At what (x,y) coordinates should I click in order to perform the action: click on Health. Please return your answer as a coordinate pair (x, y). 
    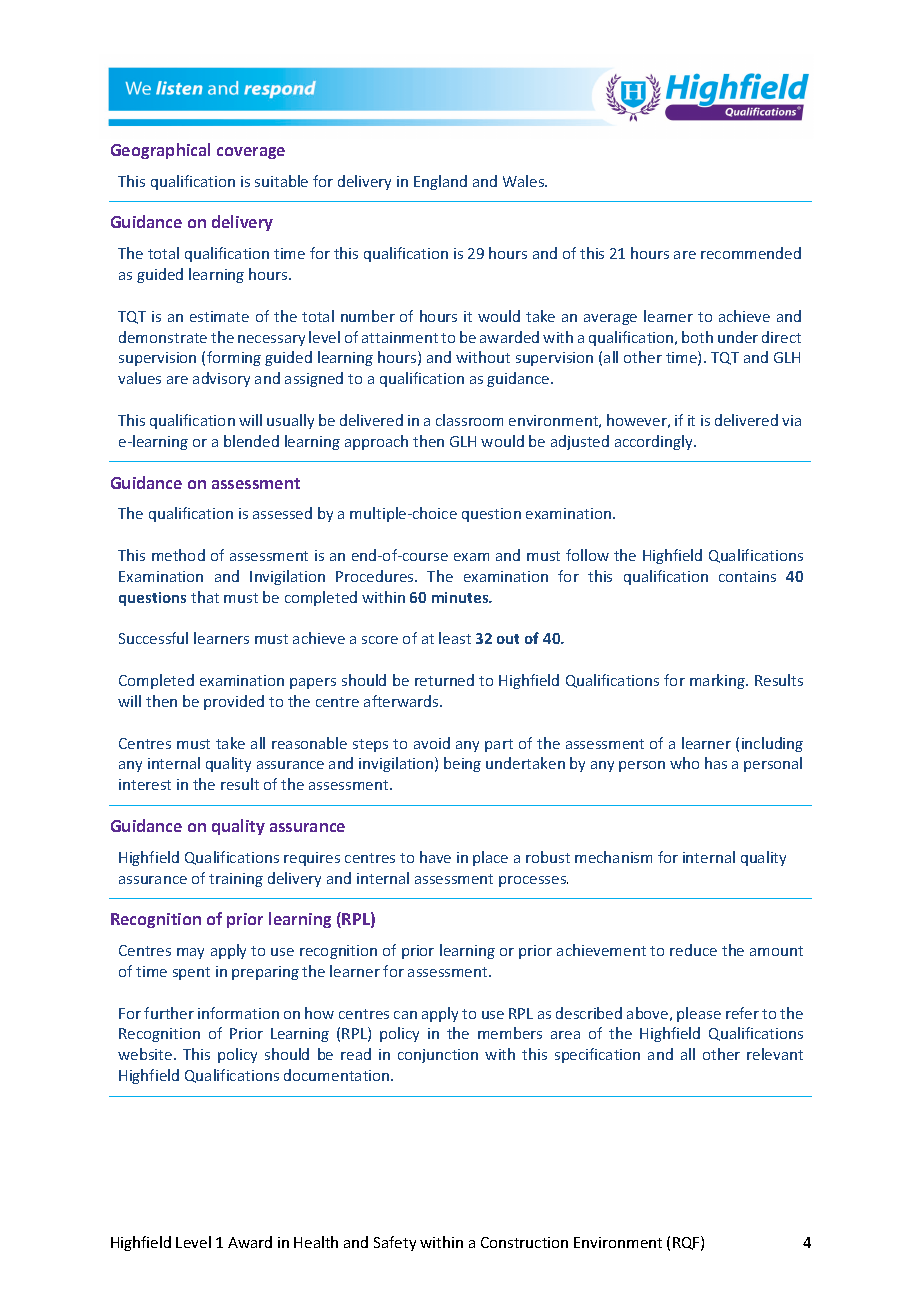
    Looking at the image, I should click on (316, 1242).
